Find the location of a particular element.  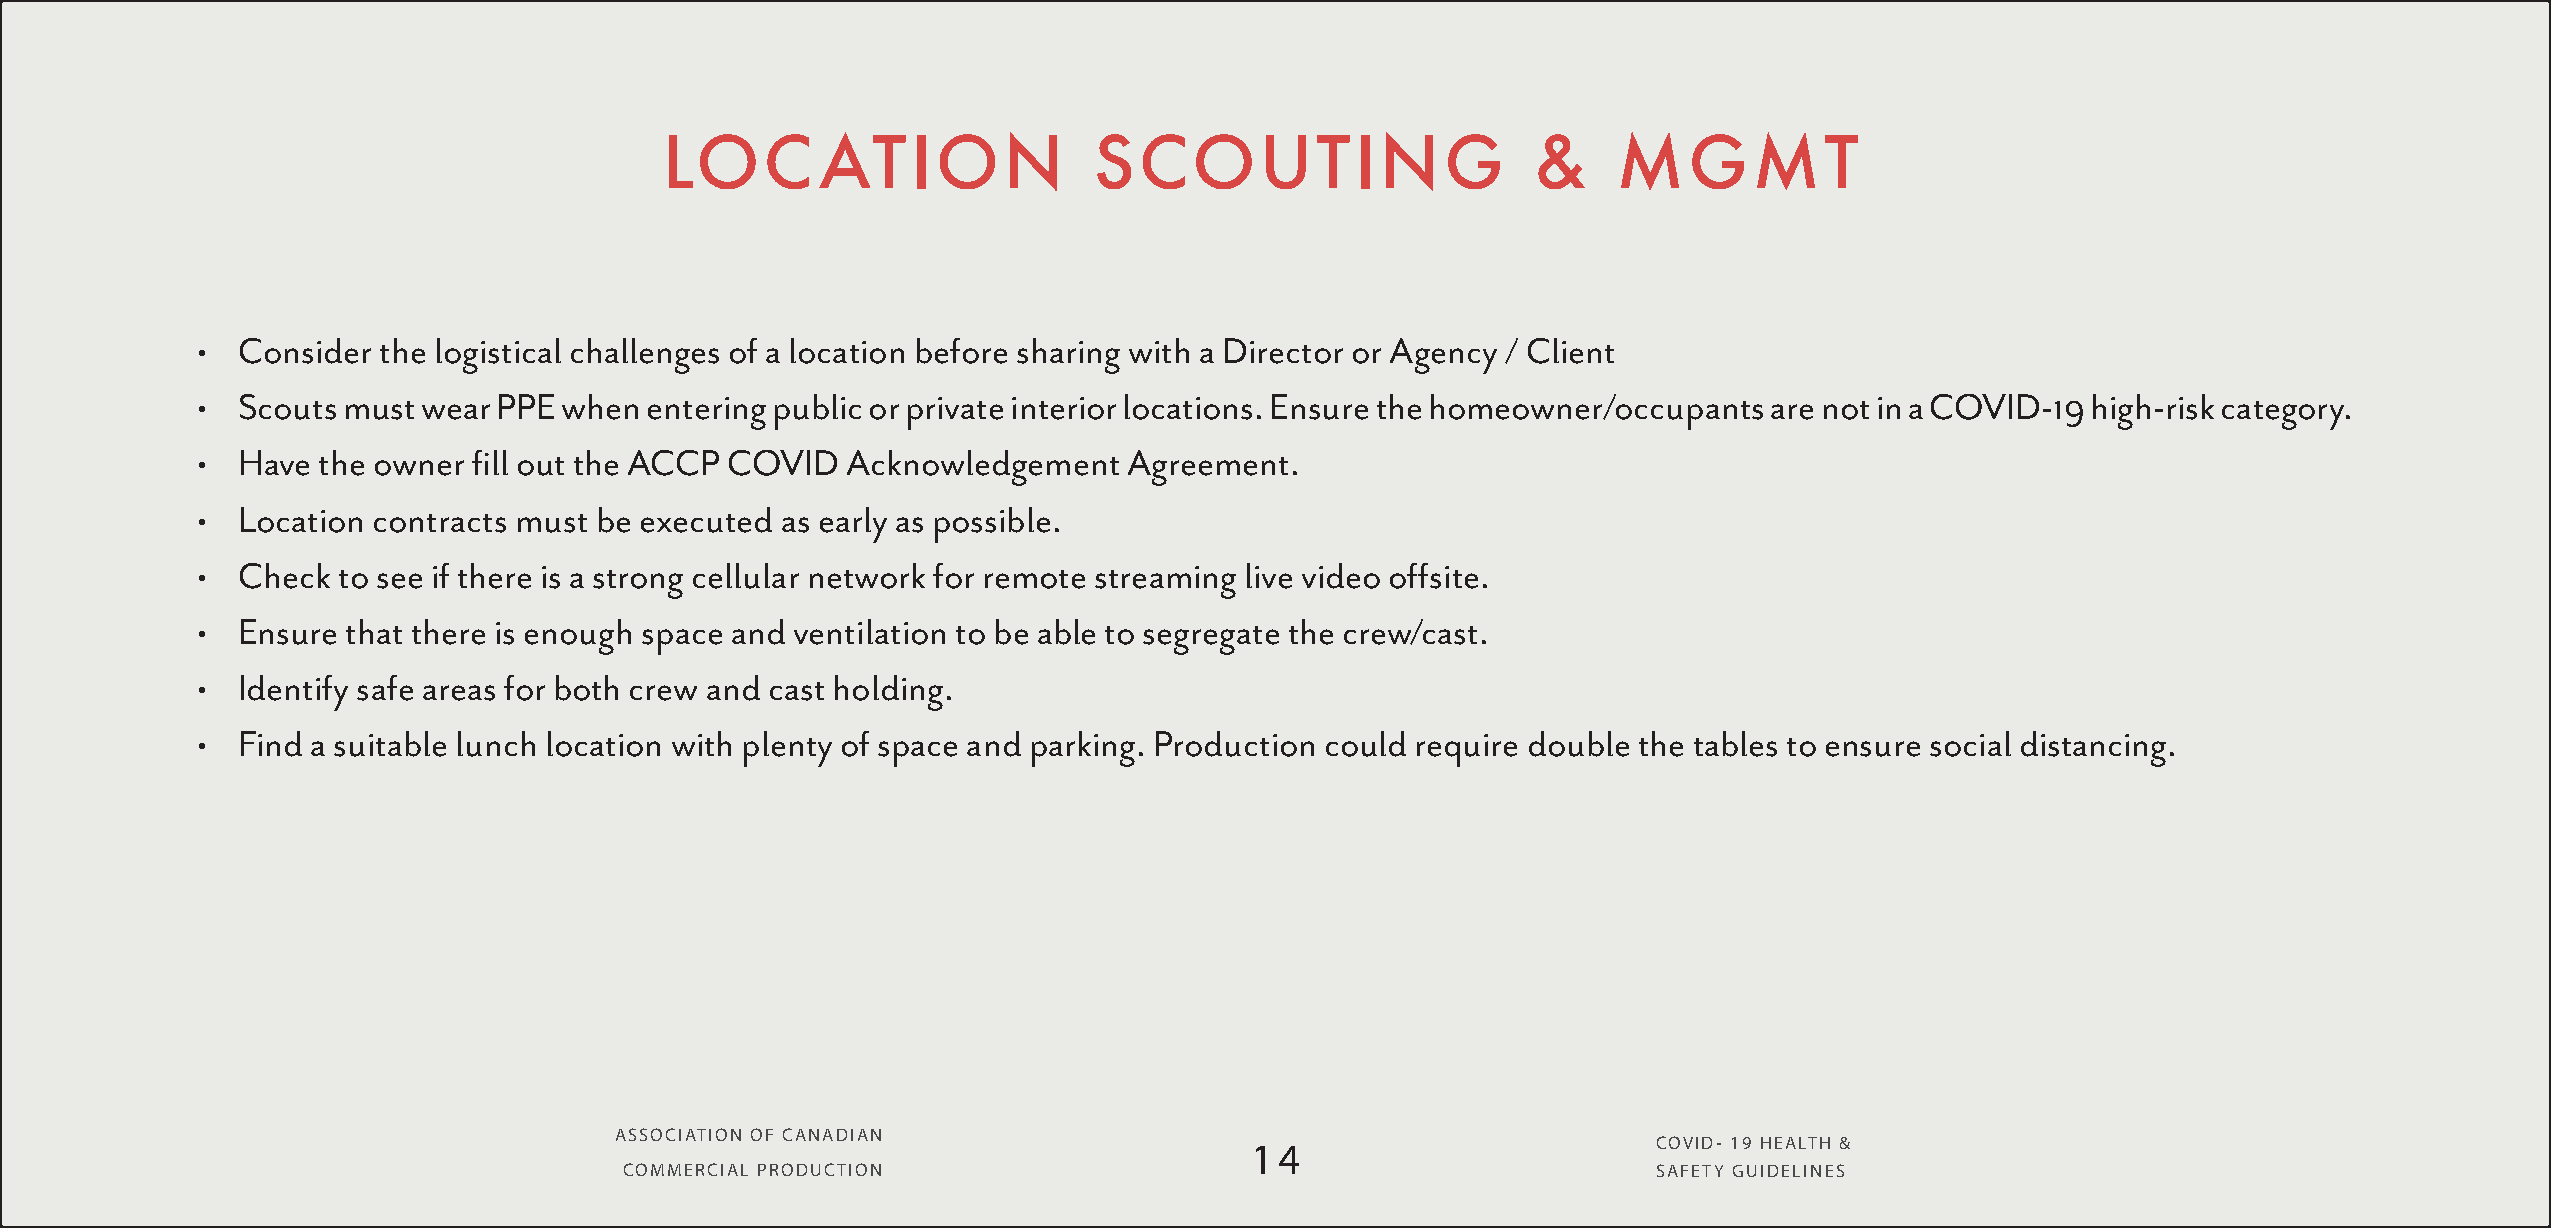

MGMT is located at coordinates (1739, 161).
